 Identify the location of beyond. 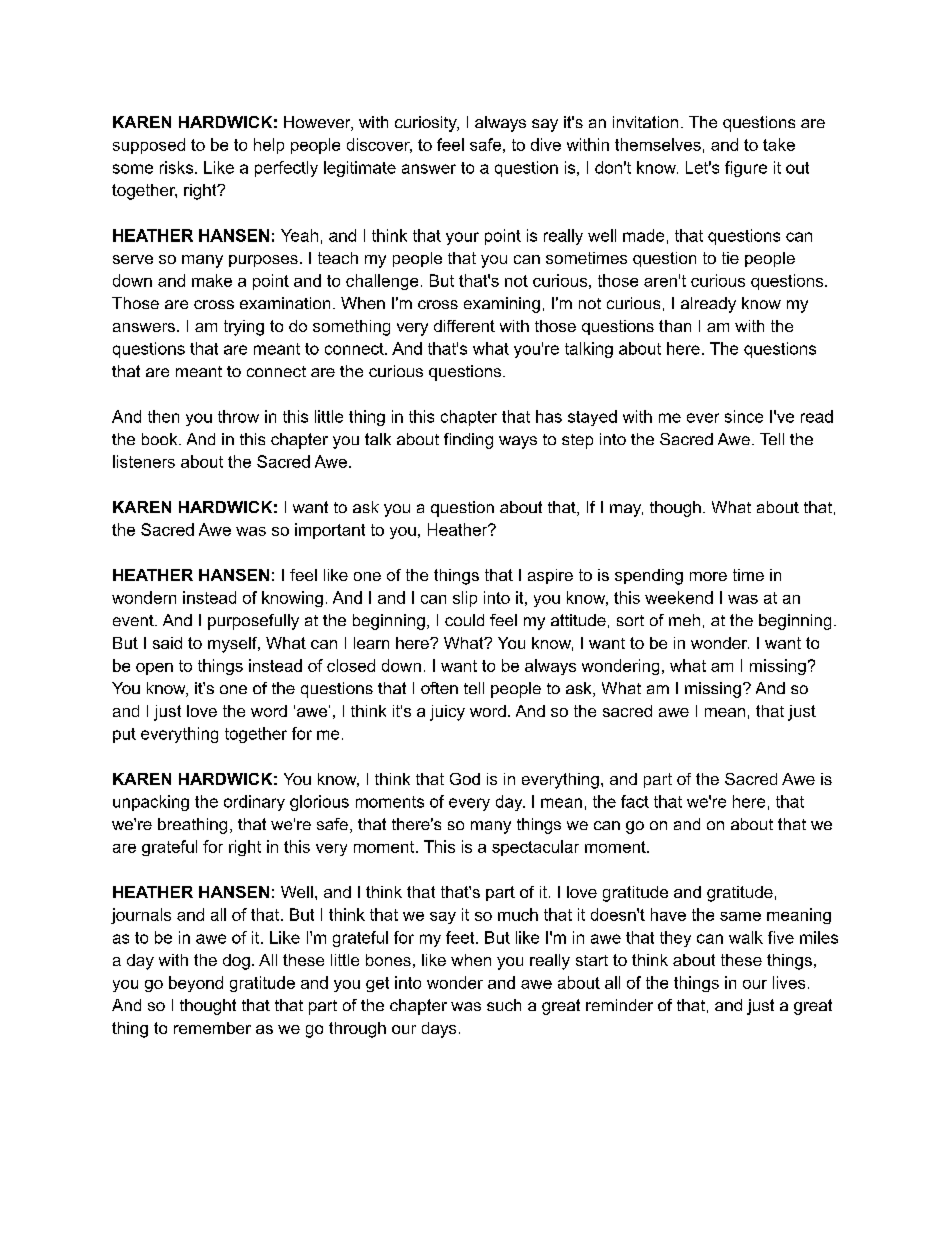
(196, 984).
